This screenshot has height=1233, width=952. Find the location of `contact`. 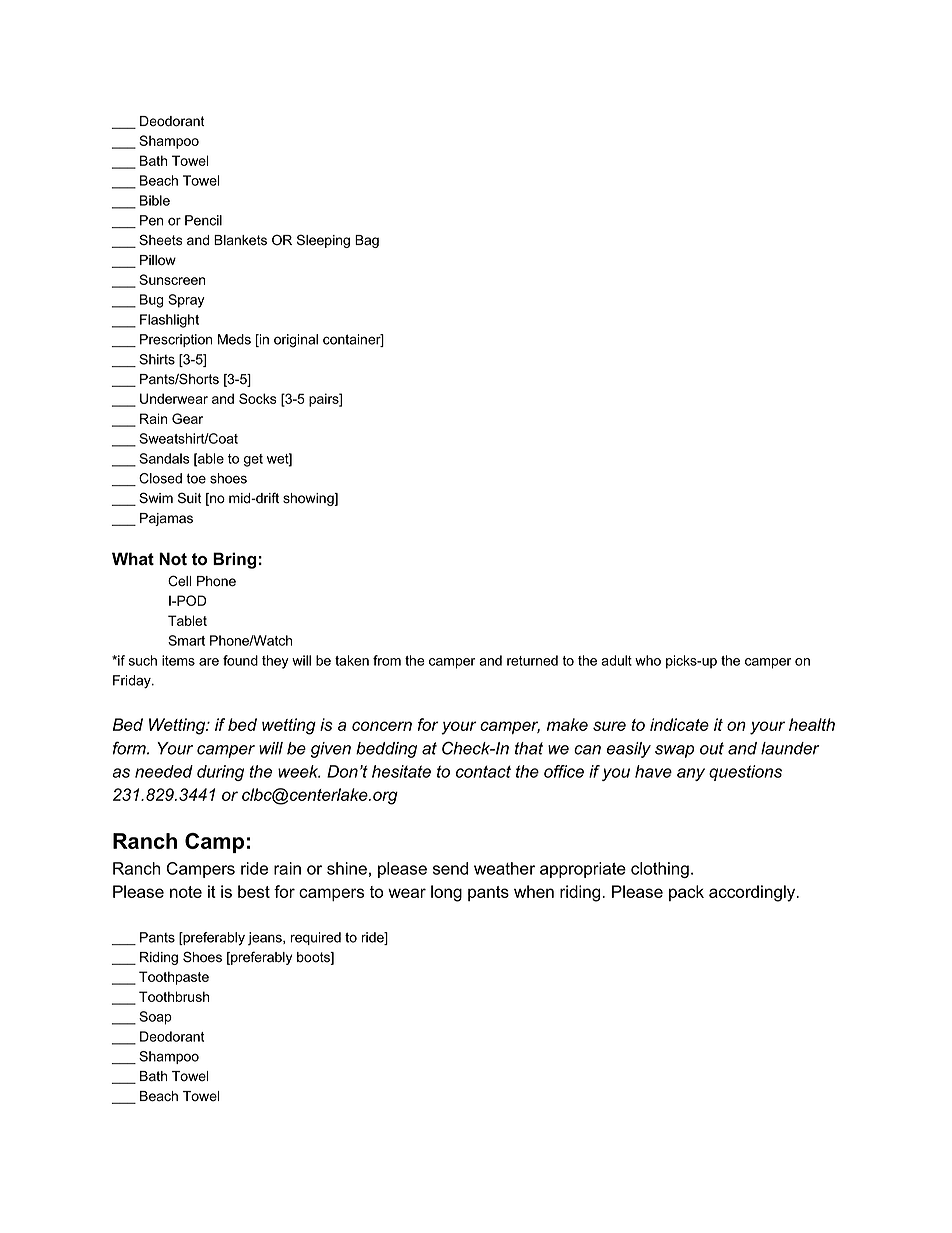

contact is located at coordinates (483, 771).
